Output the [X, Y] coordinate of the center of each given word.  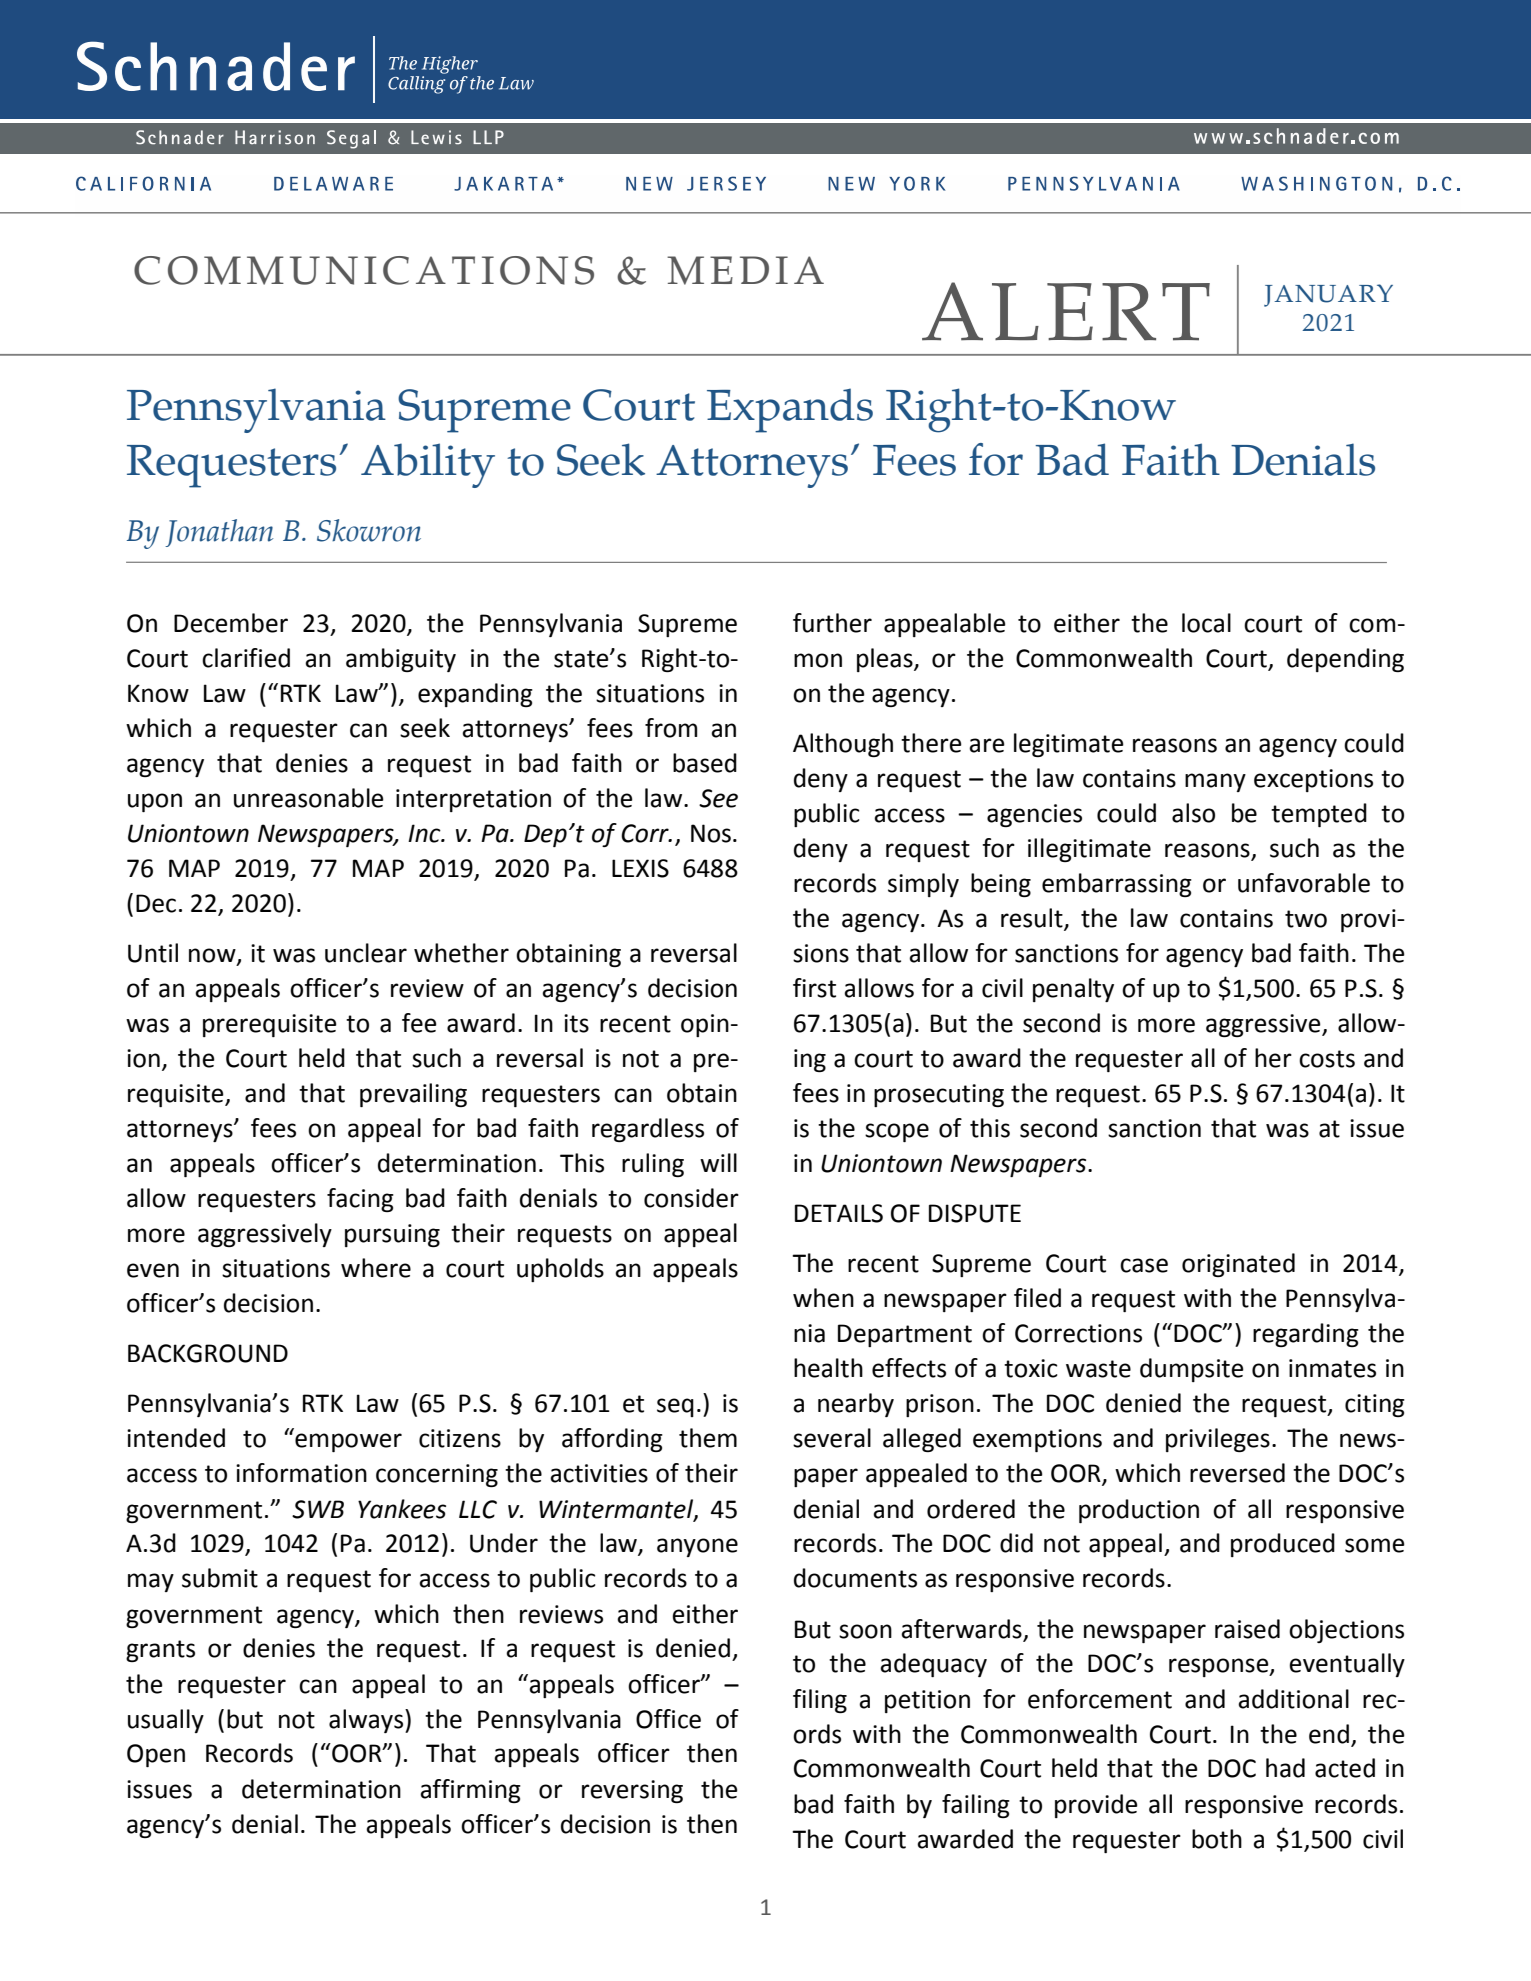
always [367, 1721]
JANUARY [1328, 295]
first [814, 988]
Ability [428, 465]
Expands [790, 410]
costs [1327, 1059]
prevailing [413, 1095]
